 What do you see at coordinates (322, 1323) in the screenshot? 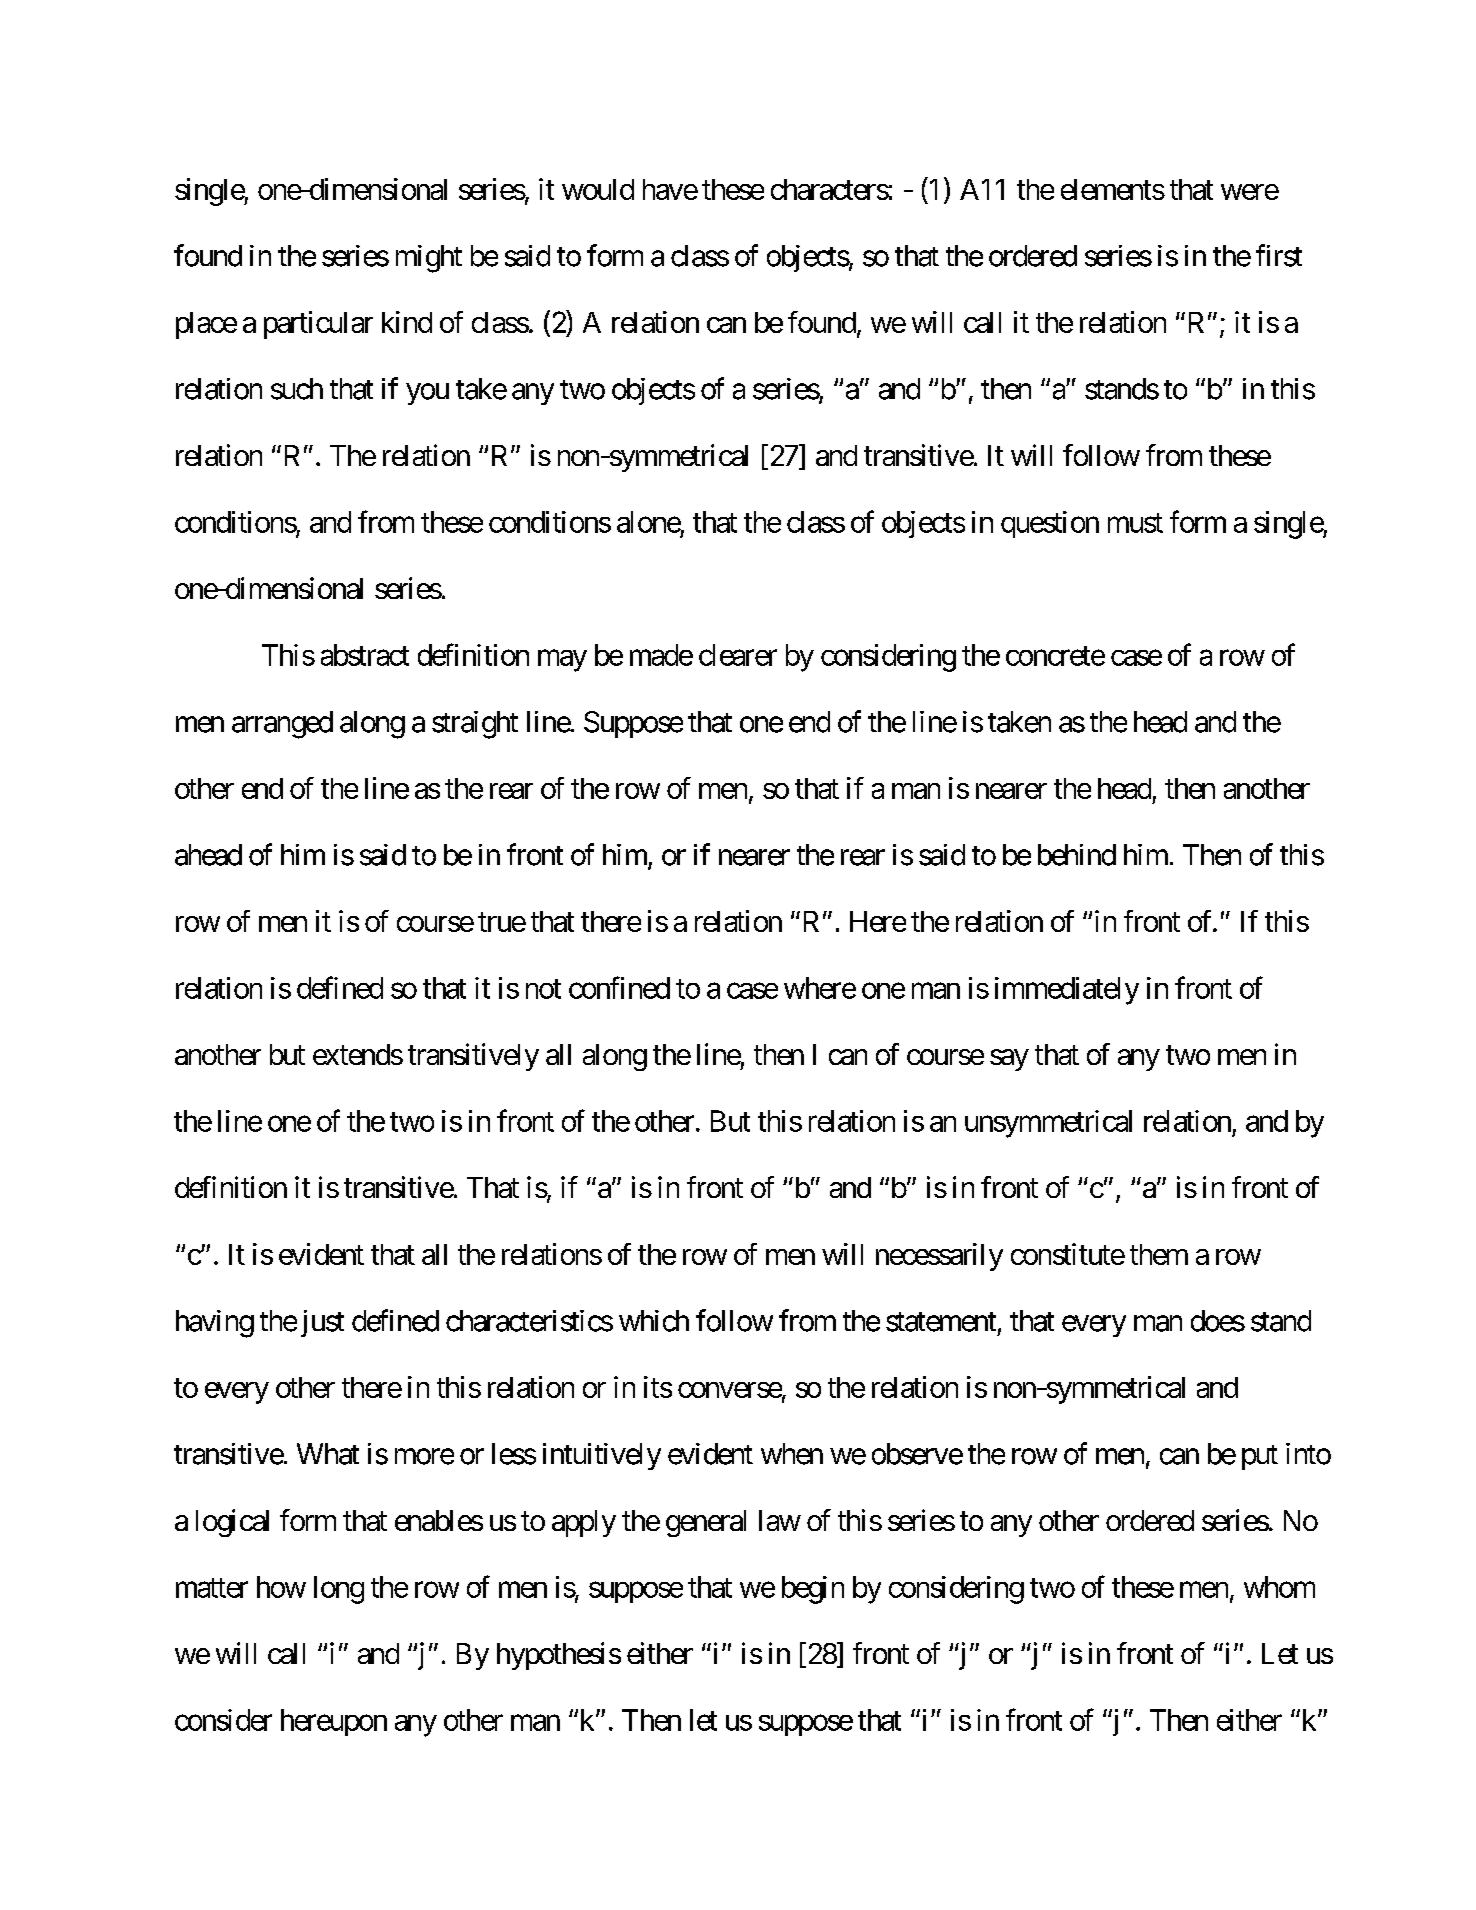
I see `just` at bounding box center [322, 1323].
